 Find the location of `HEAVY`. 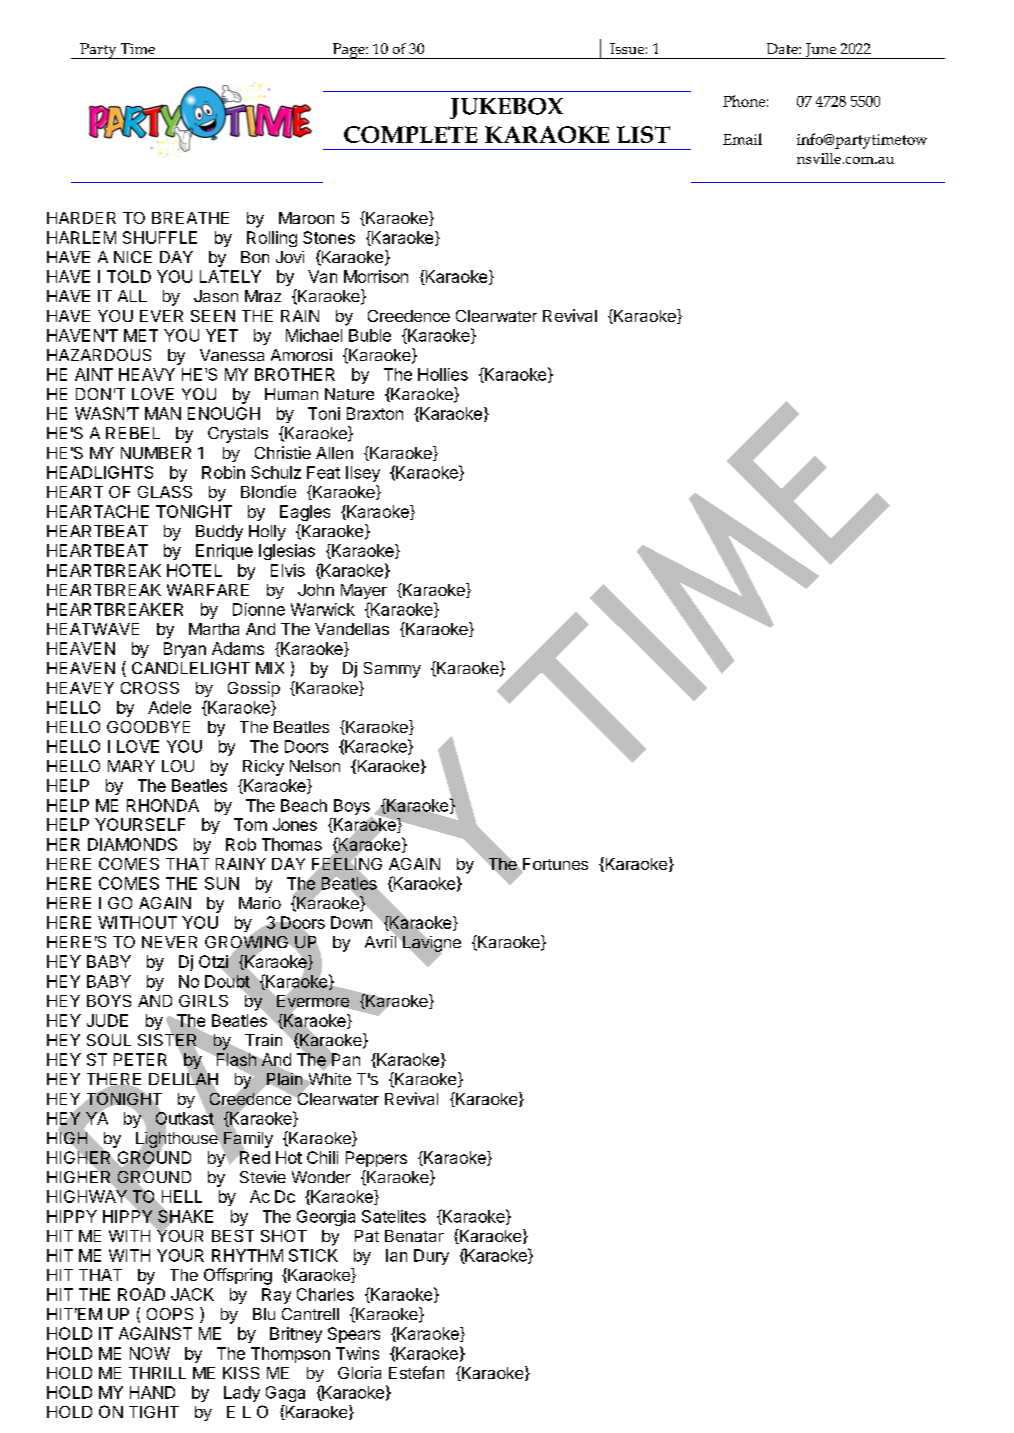

HEAVY is located at coordinates (147, 374).
